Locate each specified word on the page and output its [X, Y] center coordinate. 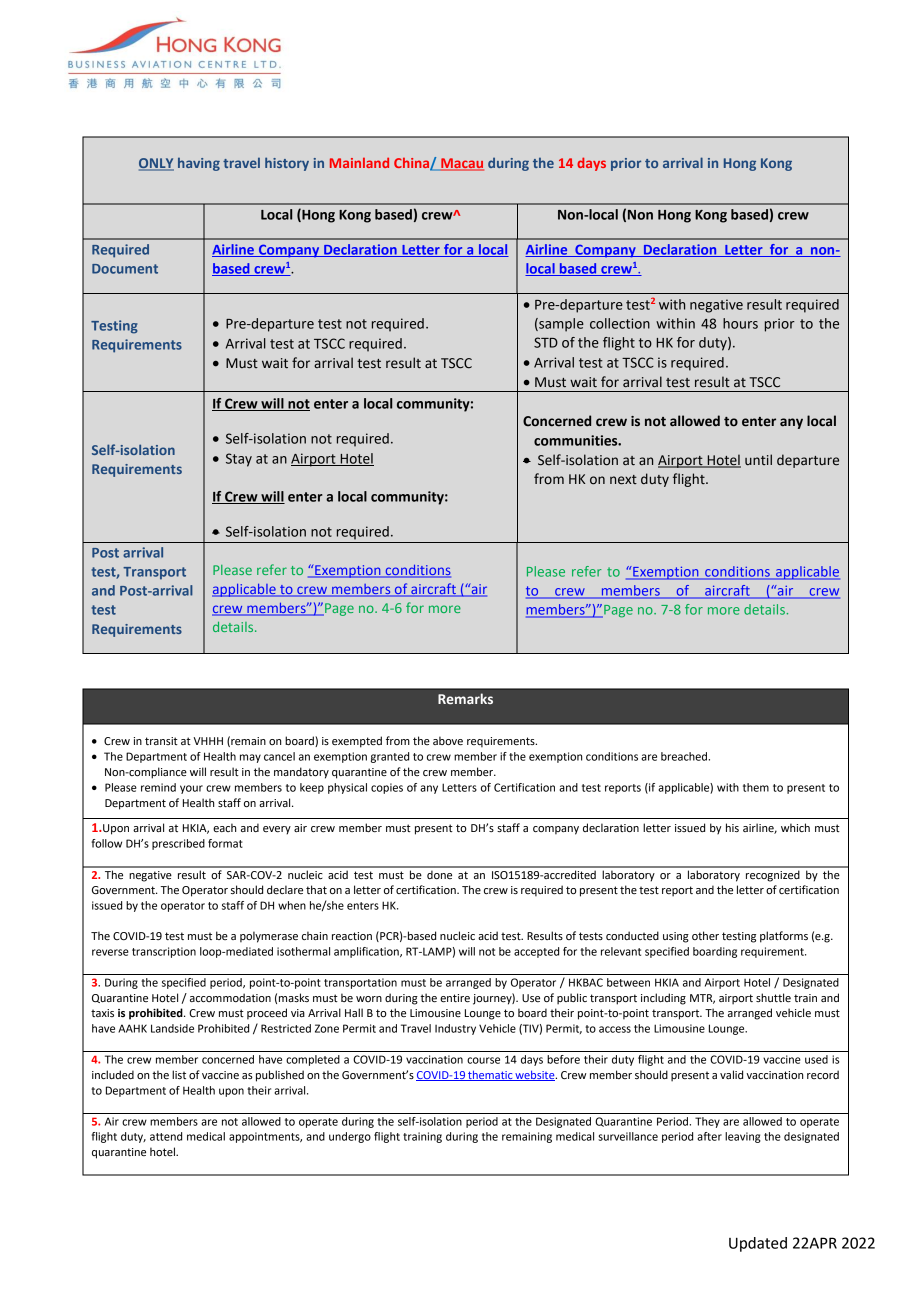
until [758, 459]
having [199, 164]
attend [166, 1136]
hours [740, 323]
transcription [164, 952]
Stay [239, 460]
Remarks [465, 698]
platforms [784, 937]
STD [546, 342]
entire [455, 998]
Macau [461, 164]
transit [161, 741]
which [795, 827]
